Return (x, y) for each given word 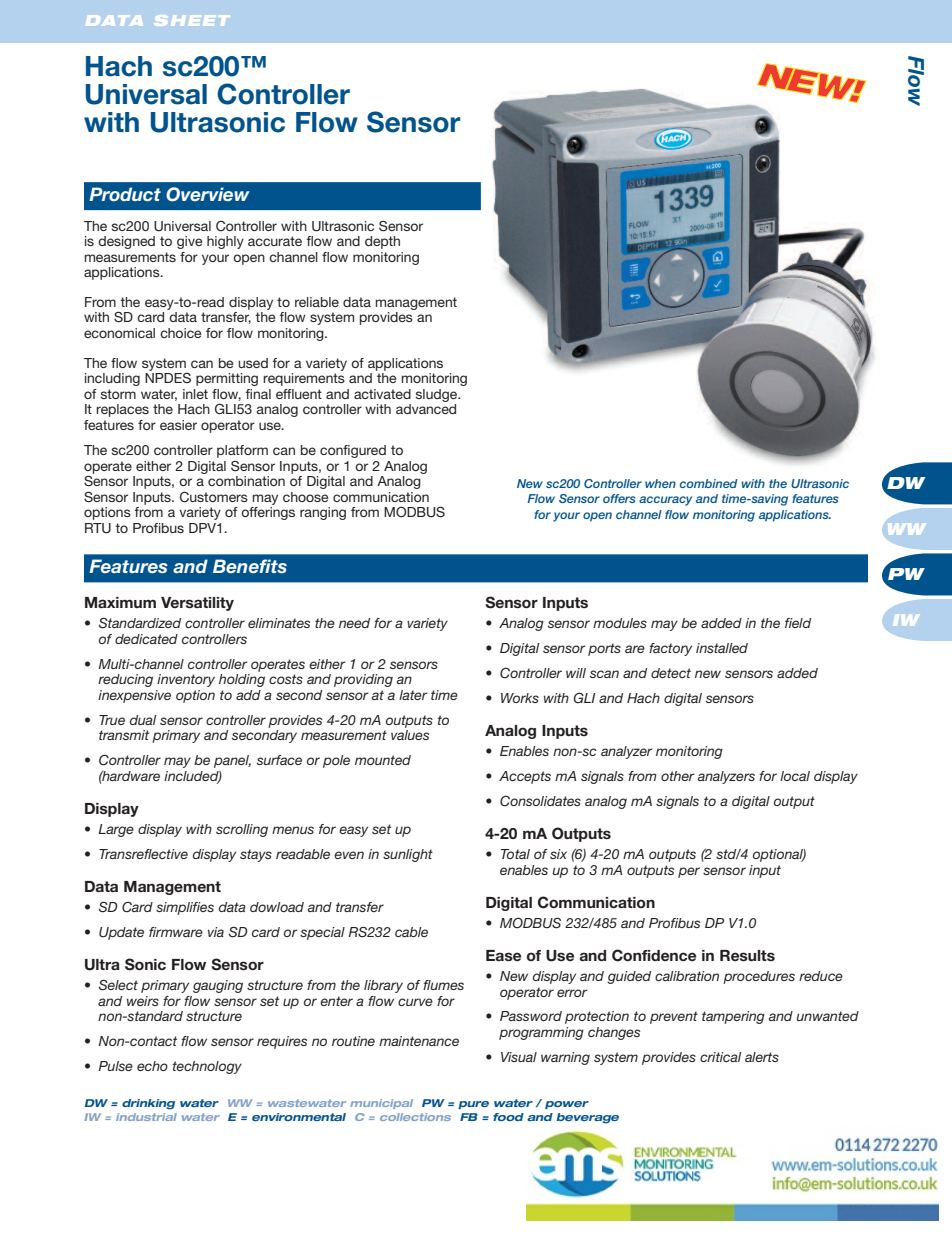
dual (143, 720)
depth (382, 242)
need (354, 623)
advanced (426, 409)
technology (207, 1067)
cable (411, 932)
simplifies (185, 908)
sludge (438, 395)
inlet (195, 394)
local (795, 776)
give (189, 242)
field (798, 623)
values (410, 735)
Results (747, 955)
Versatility (197, 604)
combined (709, 483)
